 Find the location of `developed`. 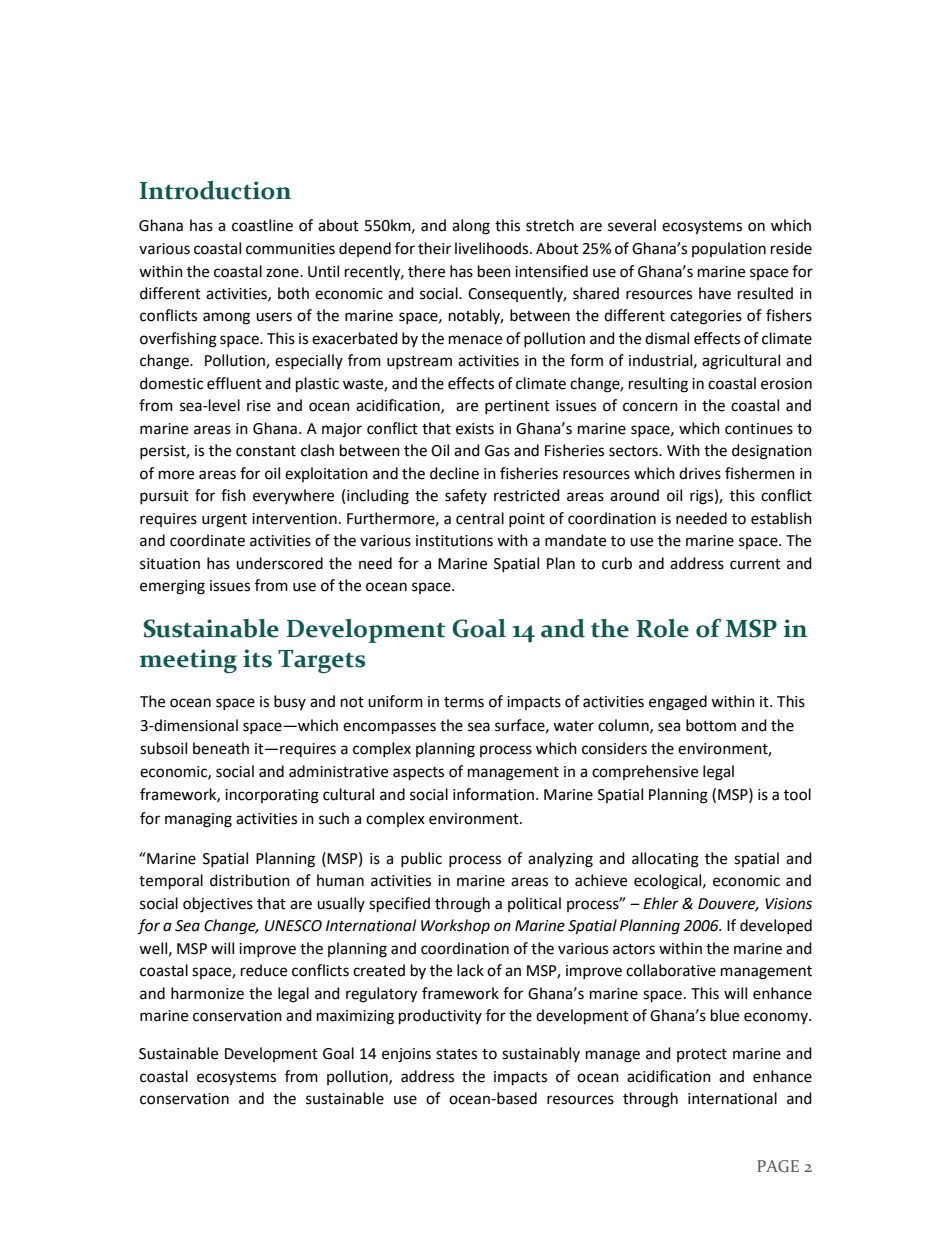

developed is located at coordinates (776, 926).
